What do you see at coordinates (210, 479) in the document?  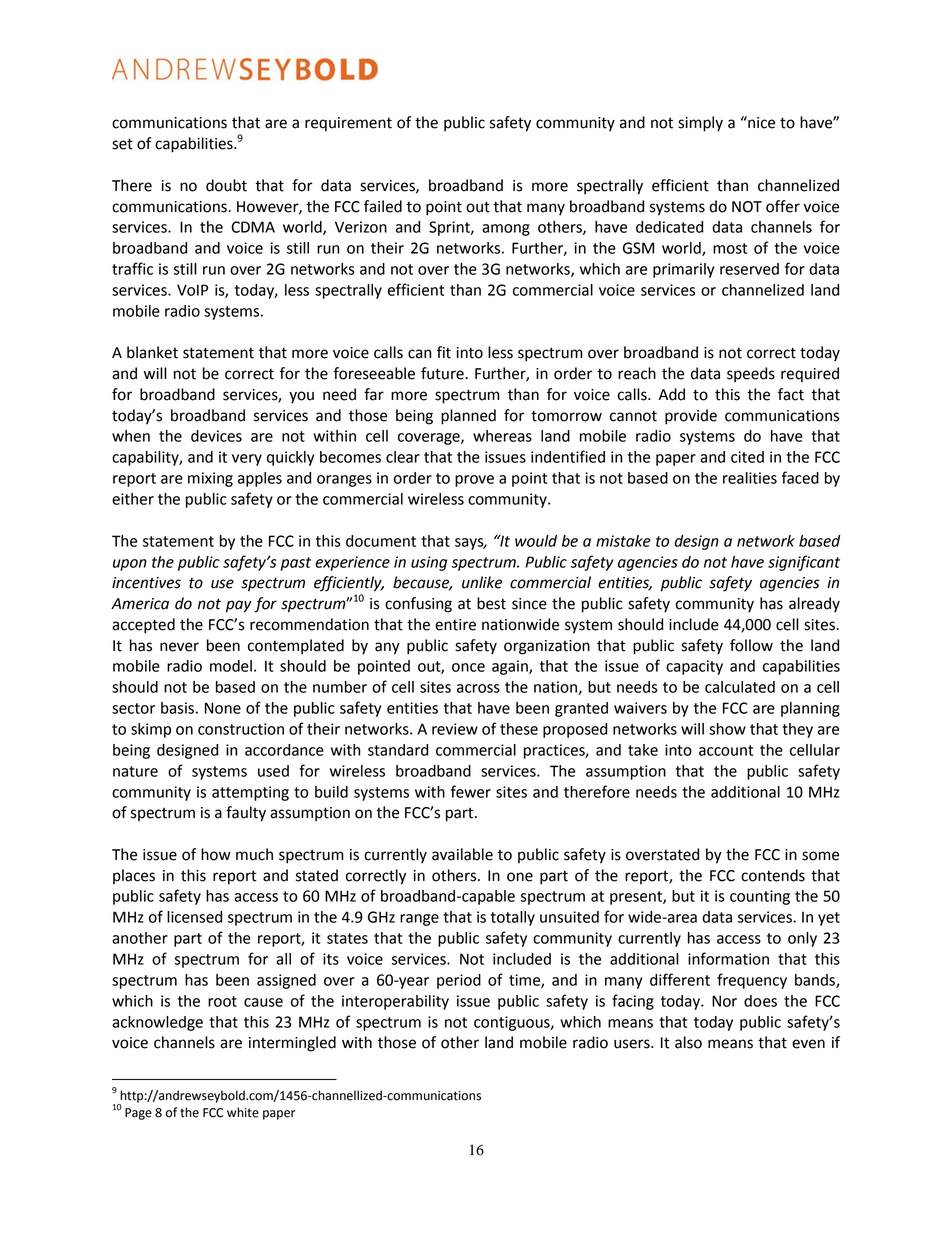 I see `mixing` at bounding box center [210, 479].
